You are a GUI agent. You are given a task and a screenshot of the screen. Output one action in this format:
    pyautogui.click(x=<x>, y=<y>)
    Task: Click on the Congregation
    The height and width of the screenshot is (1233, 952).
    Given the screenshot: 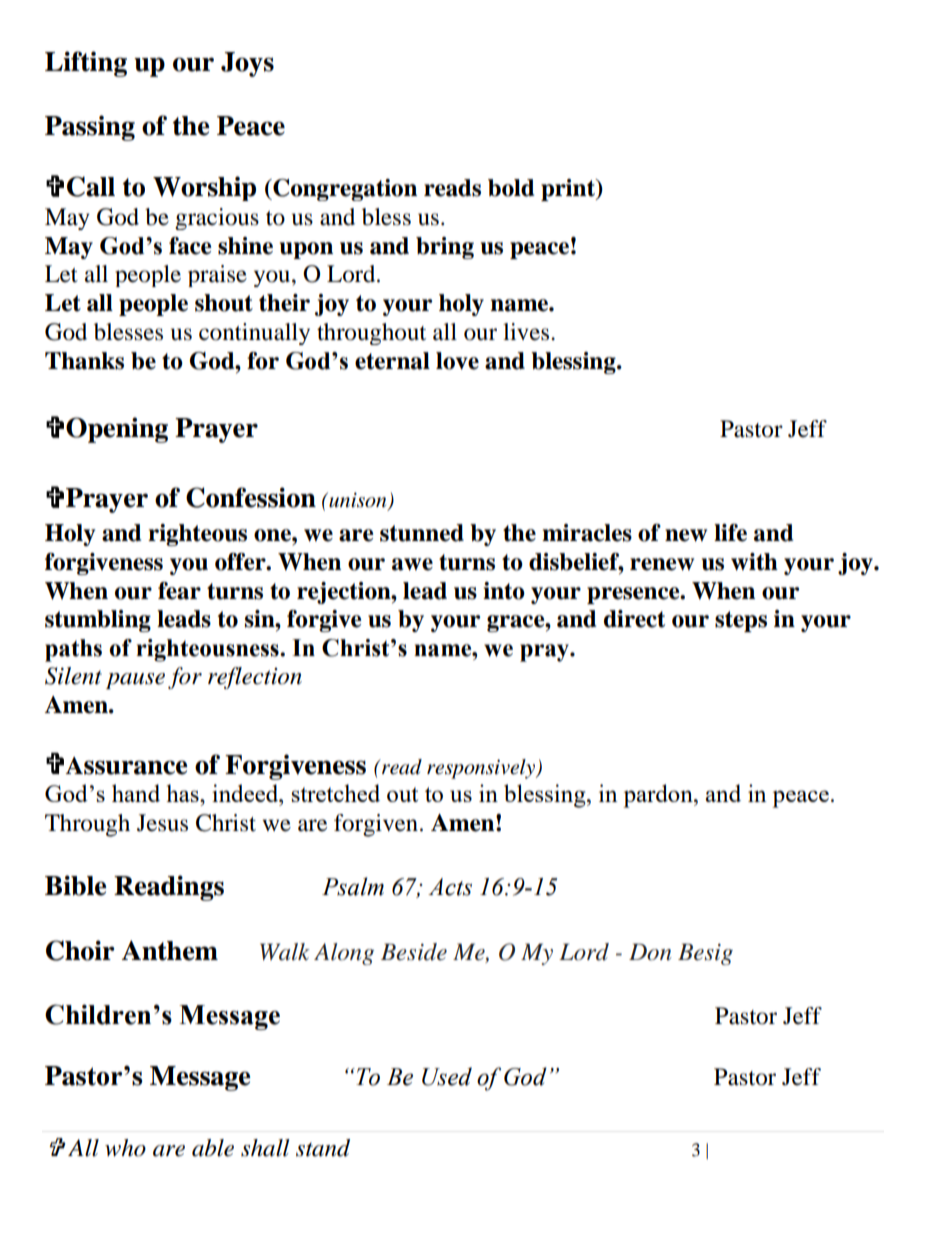 What is the action you would take?
    pyautogui.click(x=344, y=190)
